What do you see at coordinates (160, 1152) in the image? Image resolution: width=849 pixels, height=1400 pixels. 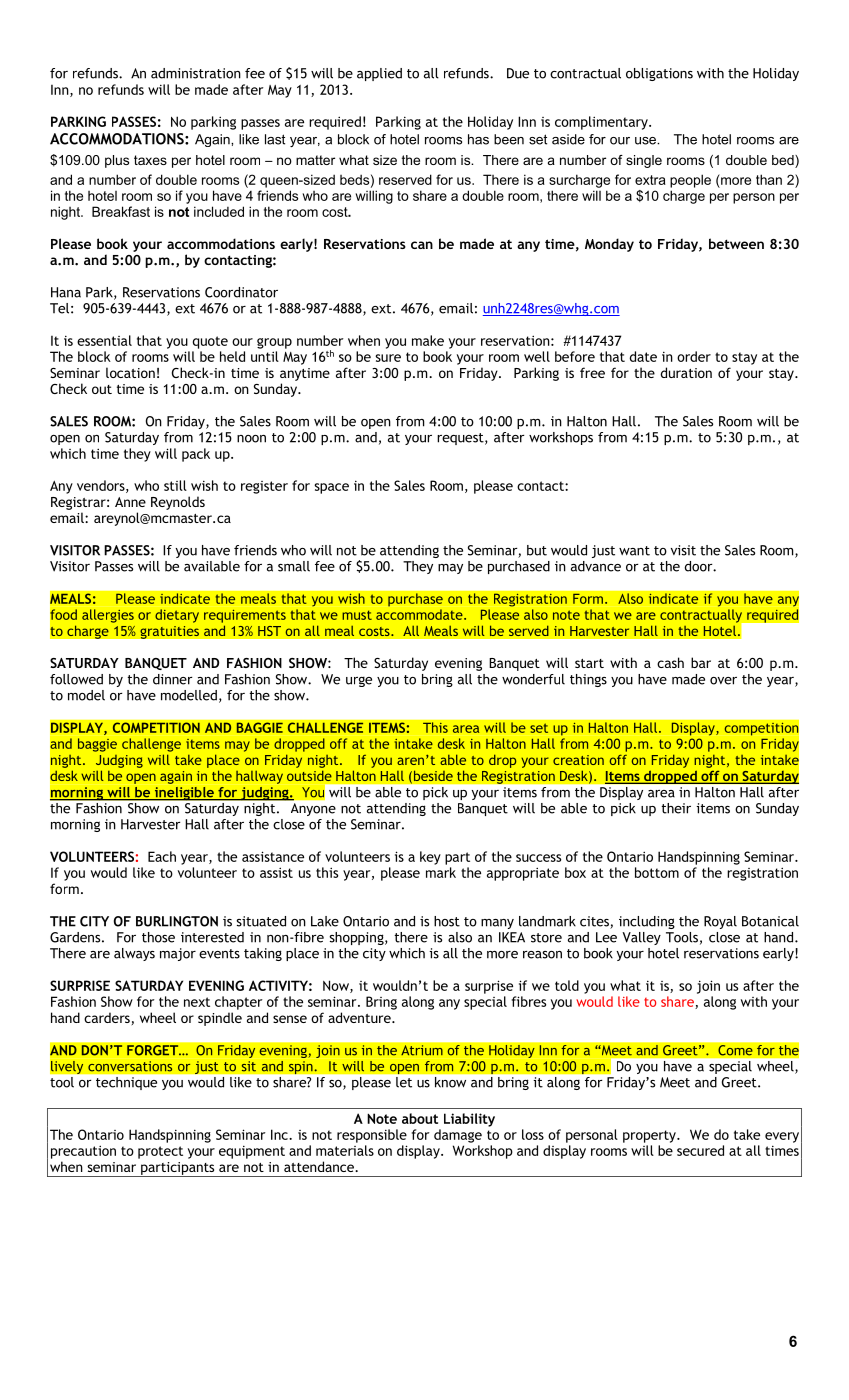 I see `protect` at bounding box center [160, 1152].
